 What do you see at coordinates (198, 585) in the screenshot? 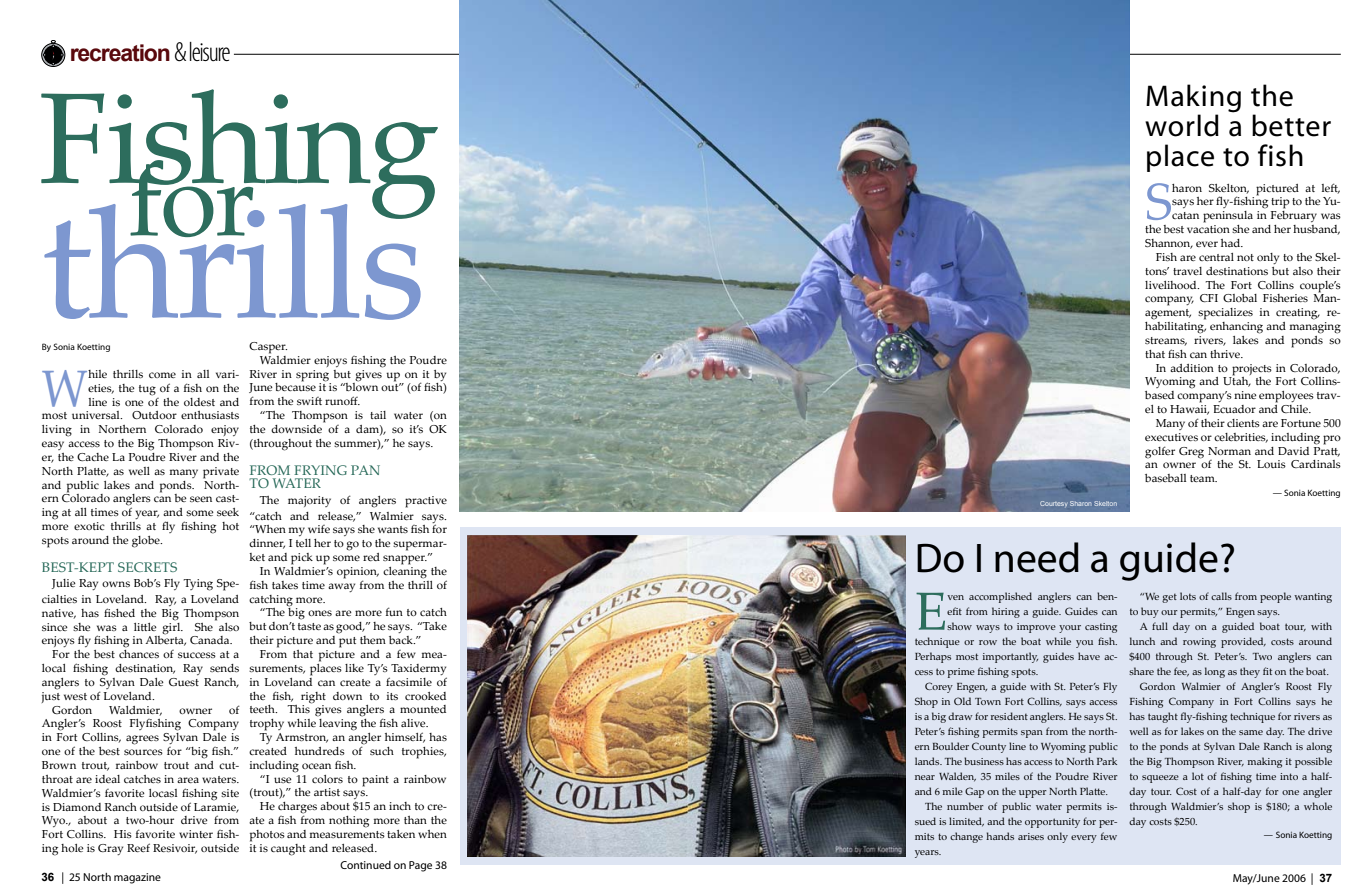
I see `Tying` at bounding box center [198, 585].
